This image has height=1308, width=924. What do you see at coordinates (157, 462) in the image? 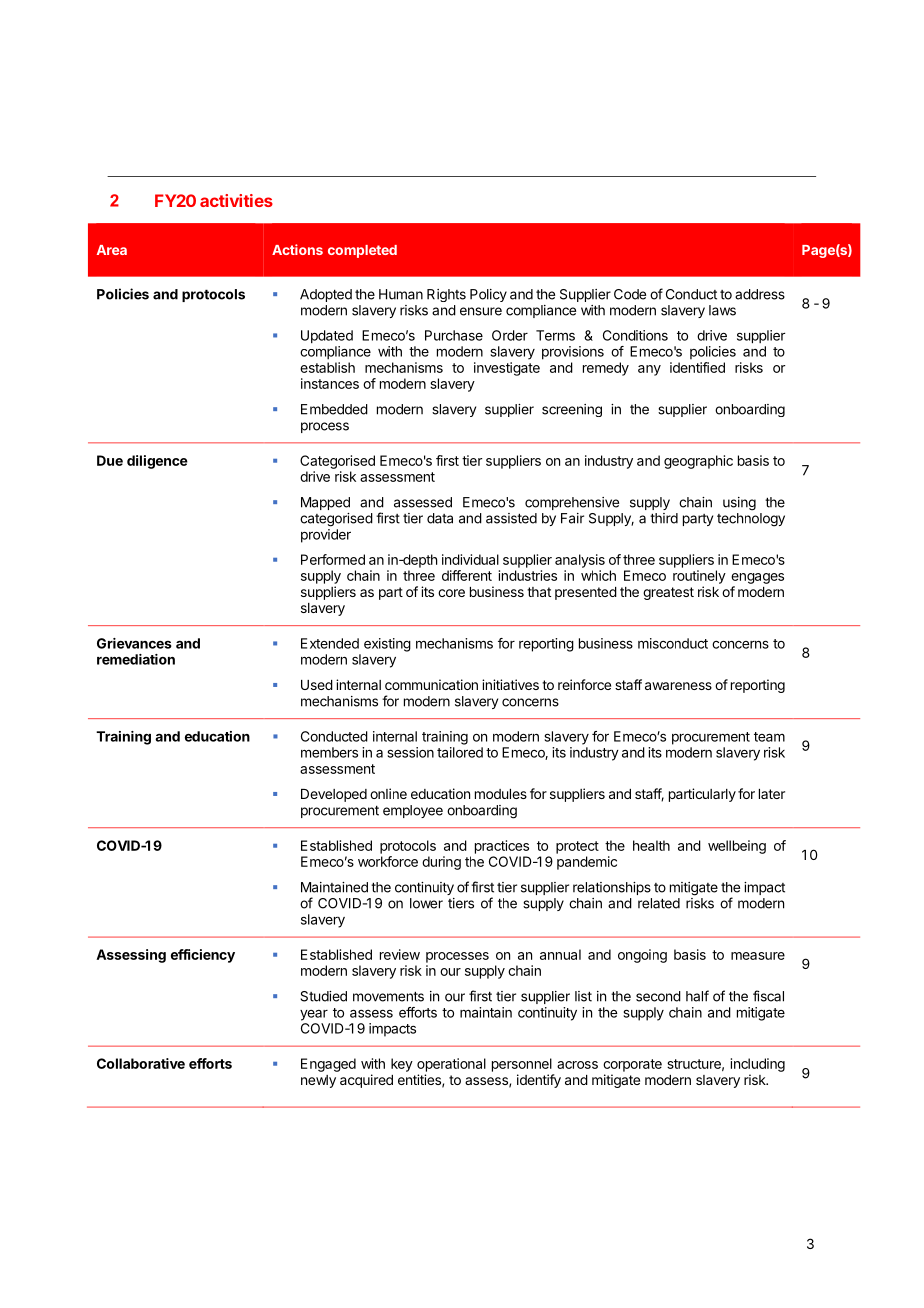
I see `diligence` at bounding box center [157, 462].
